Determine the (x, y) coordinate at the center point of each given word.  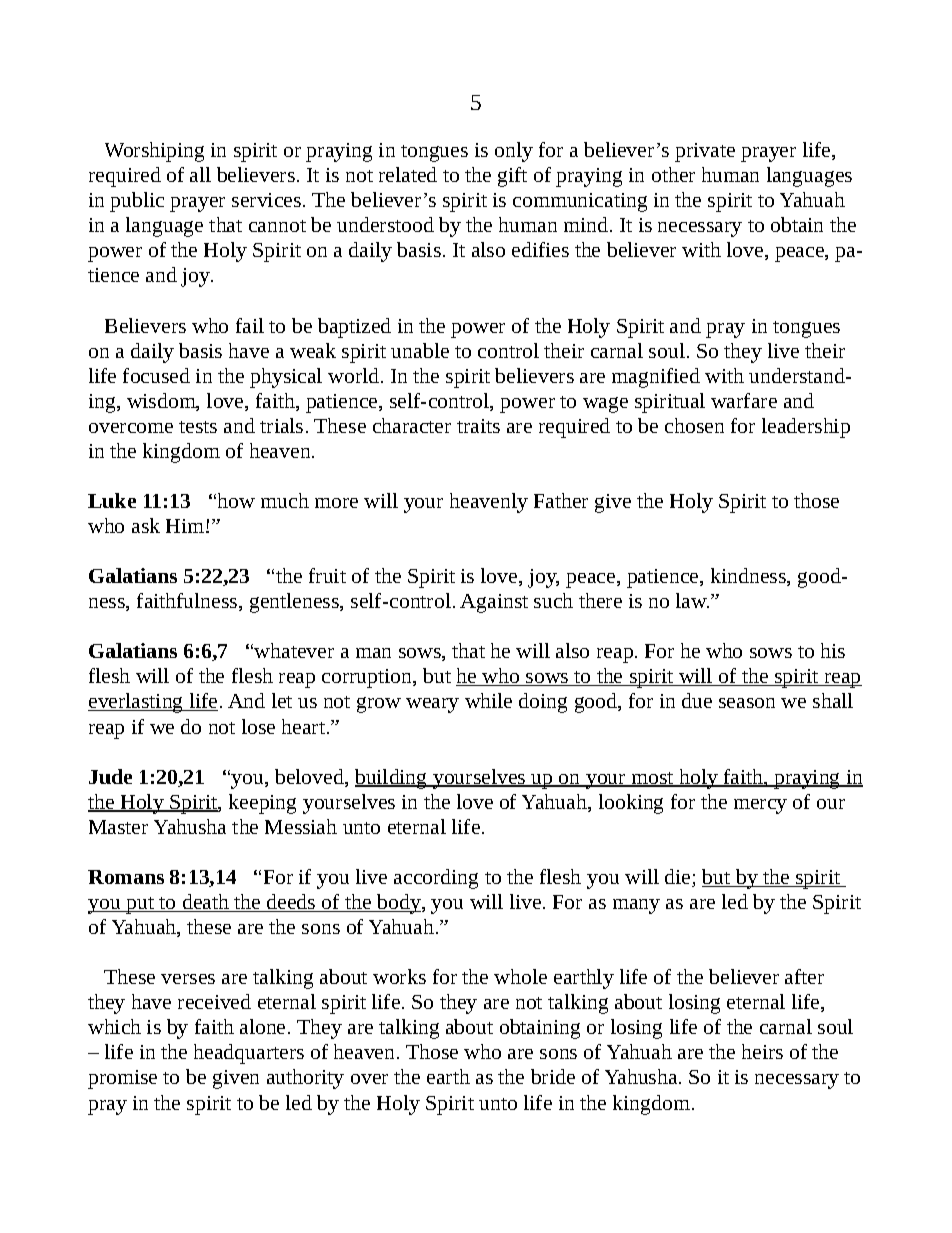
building (392, 779)
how (236, 500)
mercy (760, 806)
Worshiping (154, 152)
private (705, 152)
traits (478, 426)
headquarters (249, 1054)
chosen (694, 425)
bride (553, 1076)
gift (512, 177)
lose (258, 726)
